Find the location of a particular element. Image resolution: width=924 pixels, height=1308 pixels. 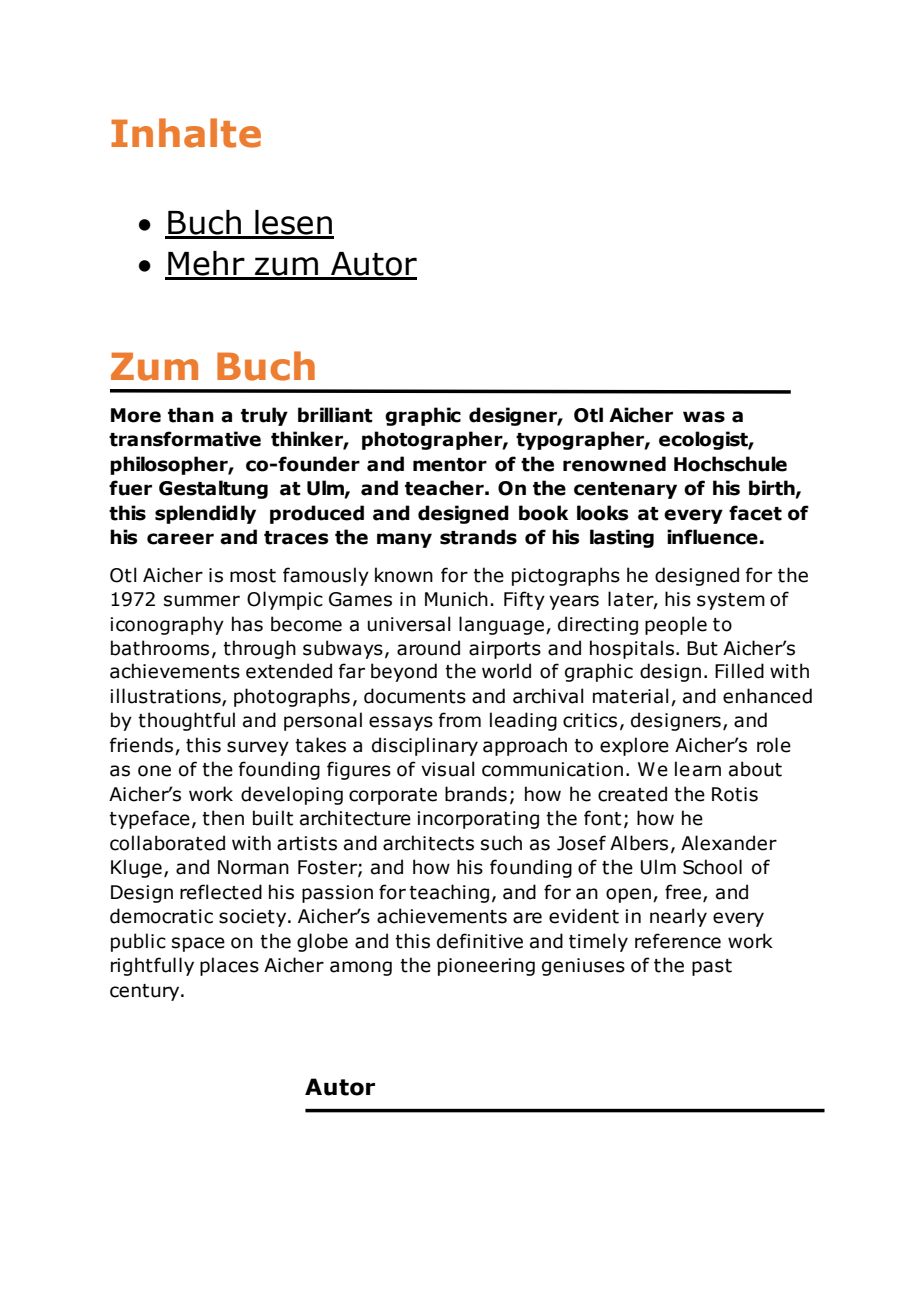

Inhalte is located at coordinates (186, 133).
